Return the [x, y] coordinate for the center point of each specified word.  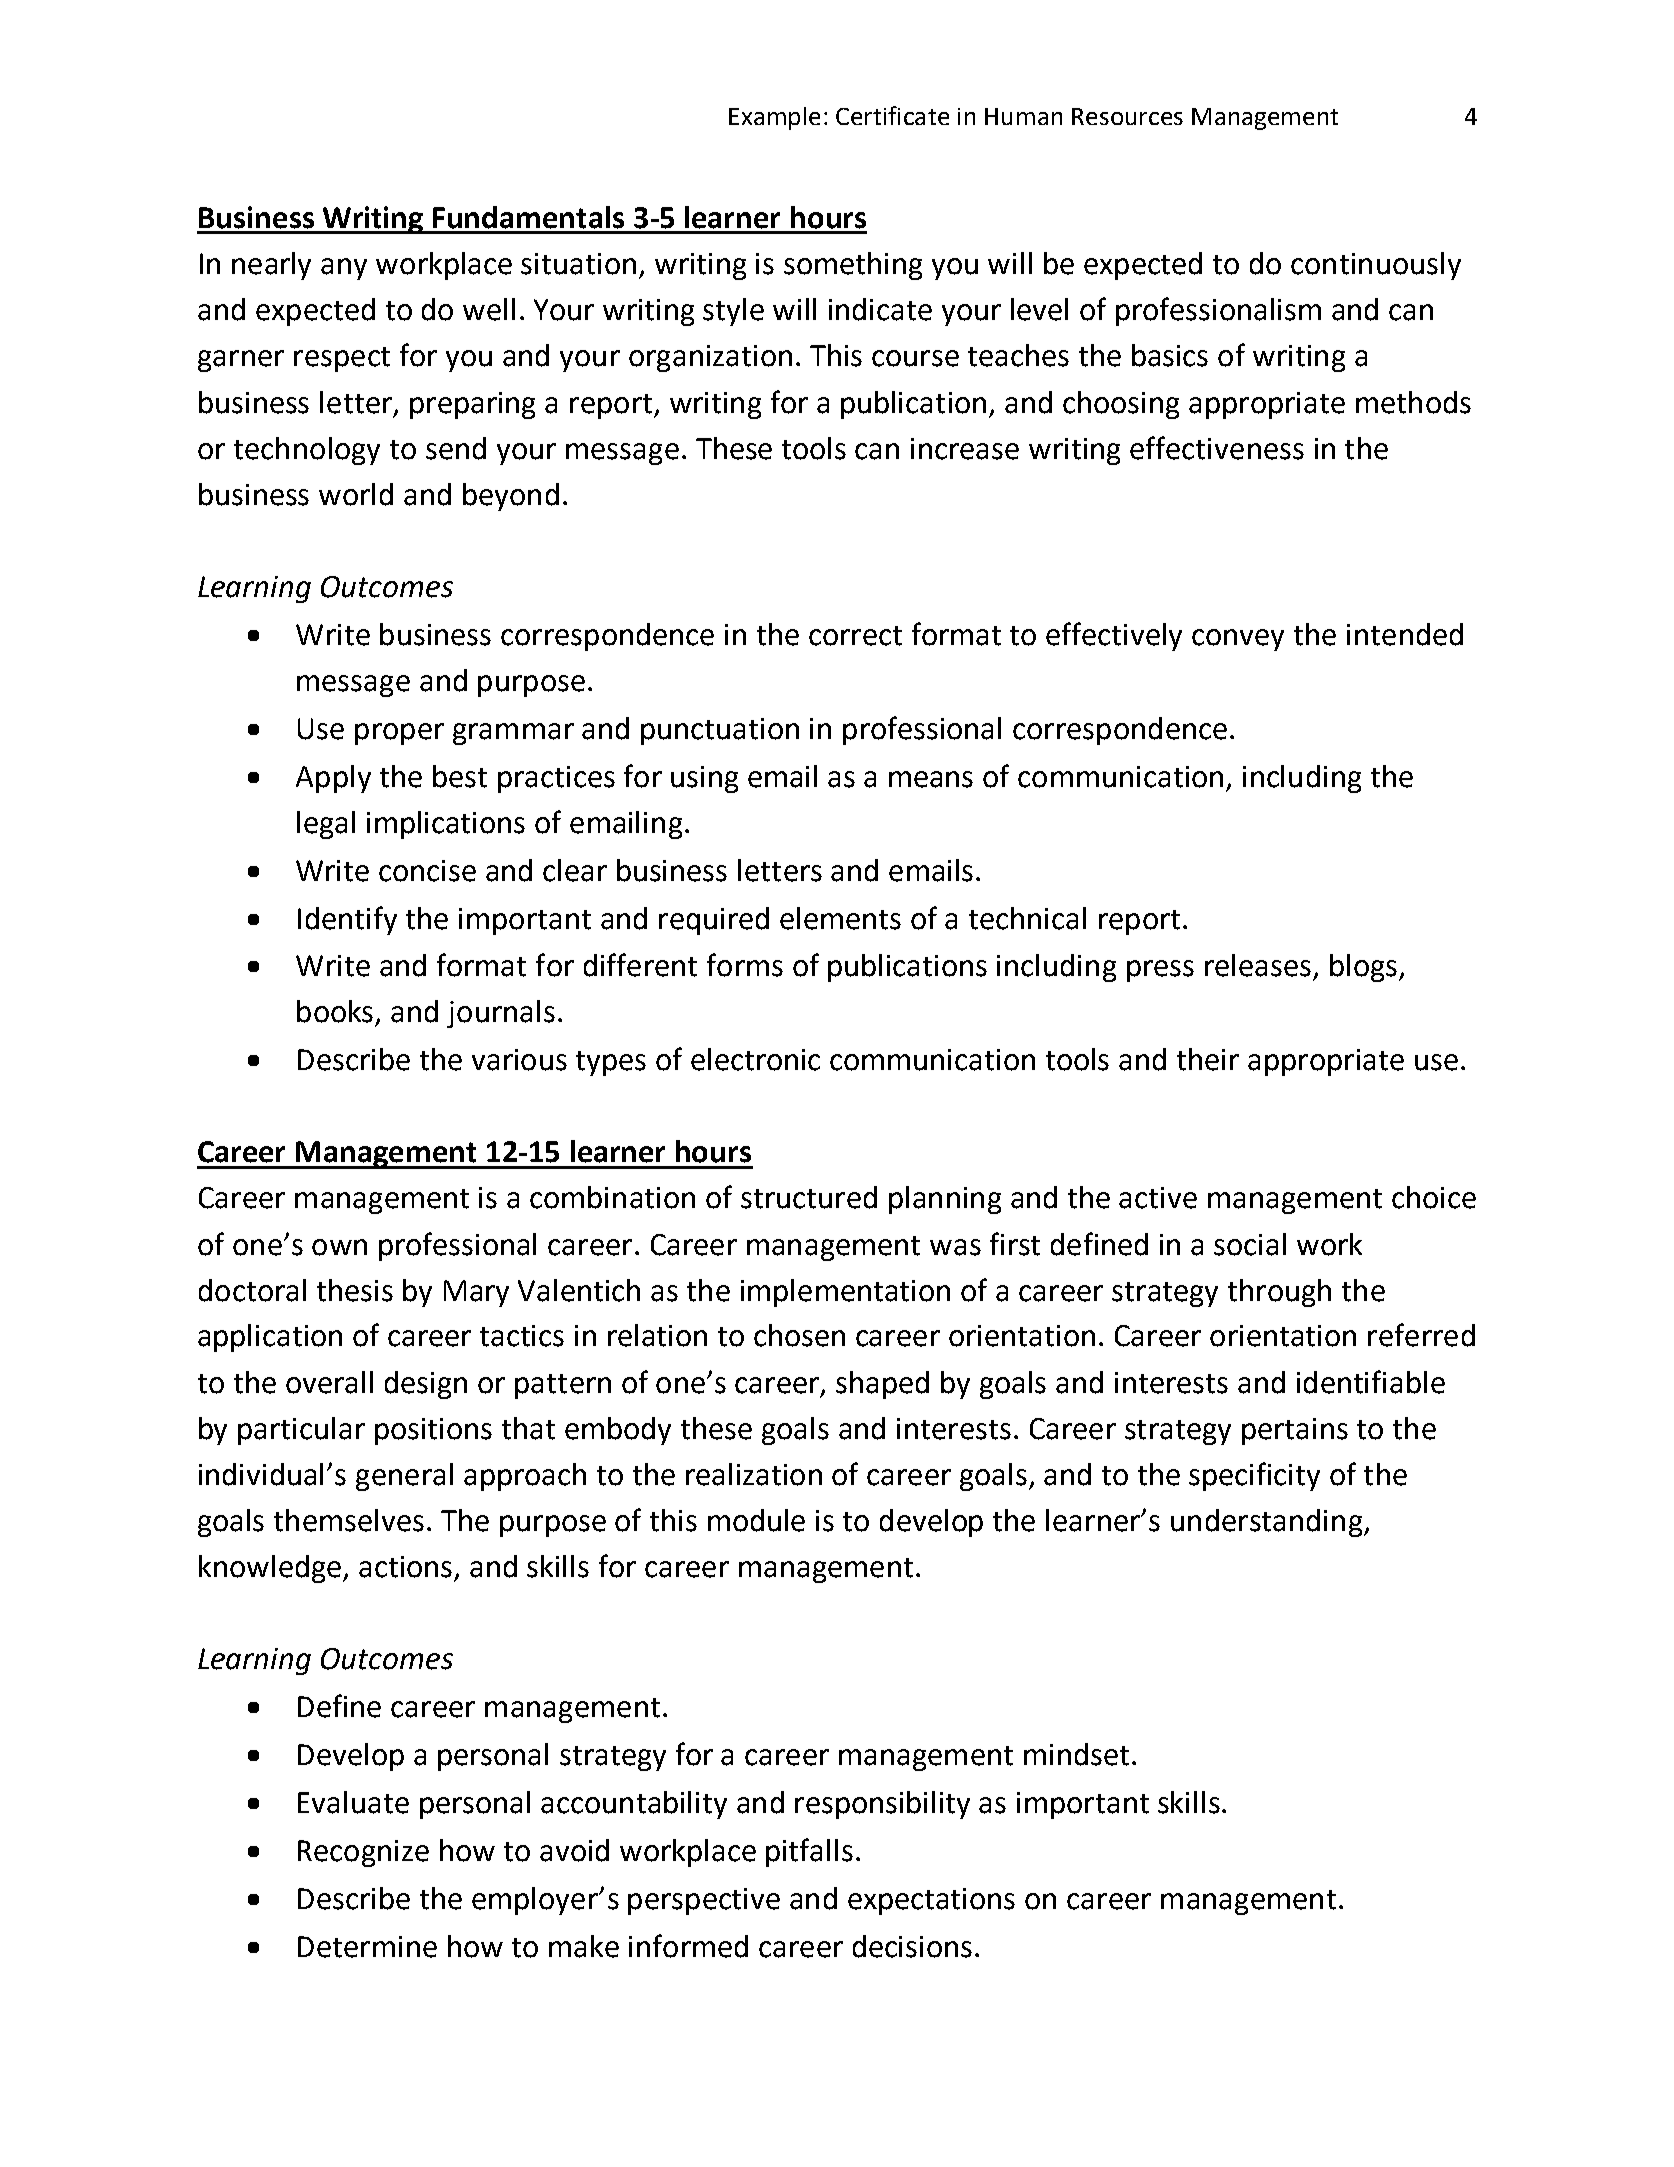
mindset [1076, 1754]
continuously [1376, 266]
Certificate [892, 115]
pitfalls [809, 1852]
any [344, 269]
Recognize [363, 1853]
